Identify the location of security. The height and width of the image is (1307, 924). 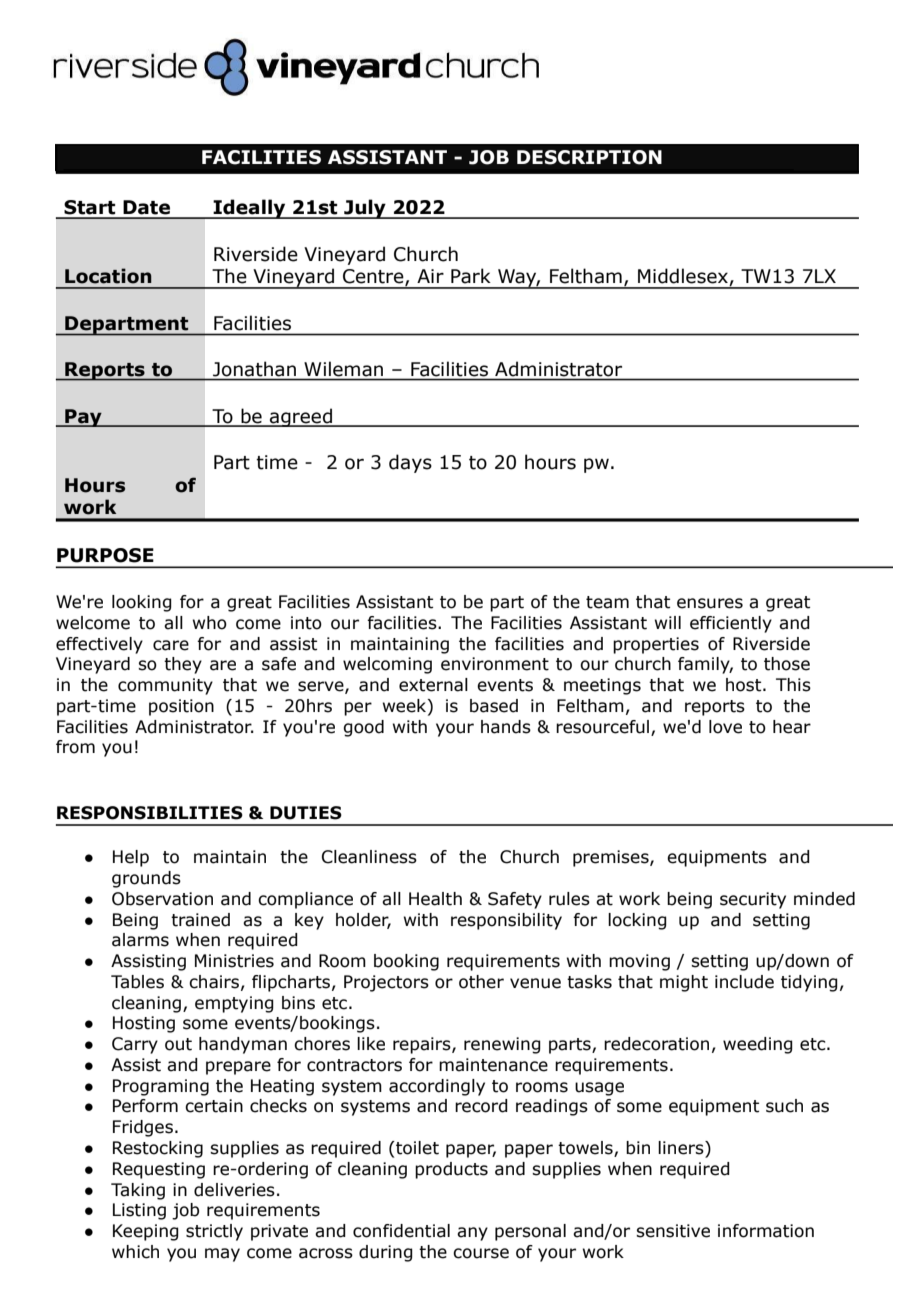
(753, 900).
